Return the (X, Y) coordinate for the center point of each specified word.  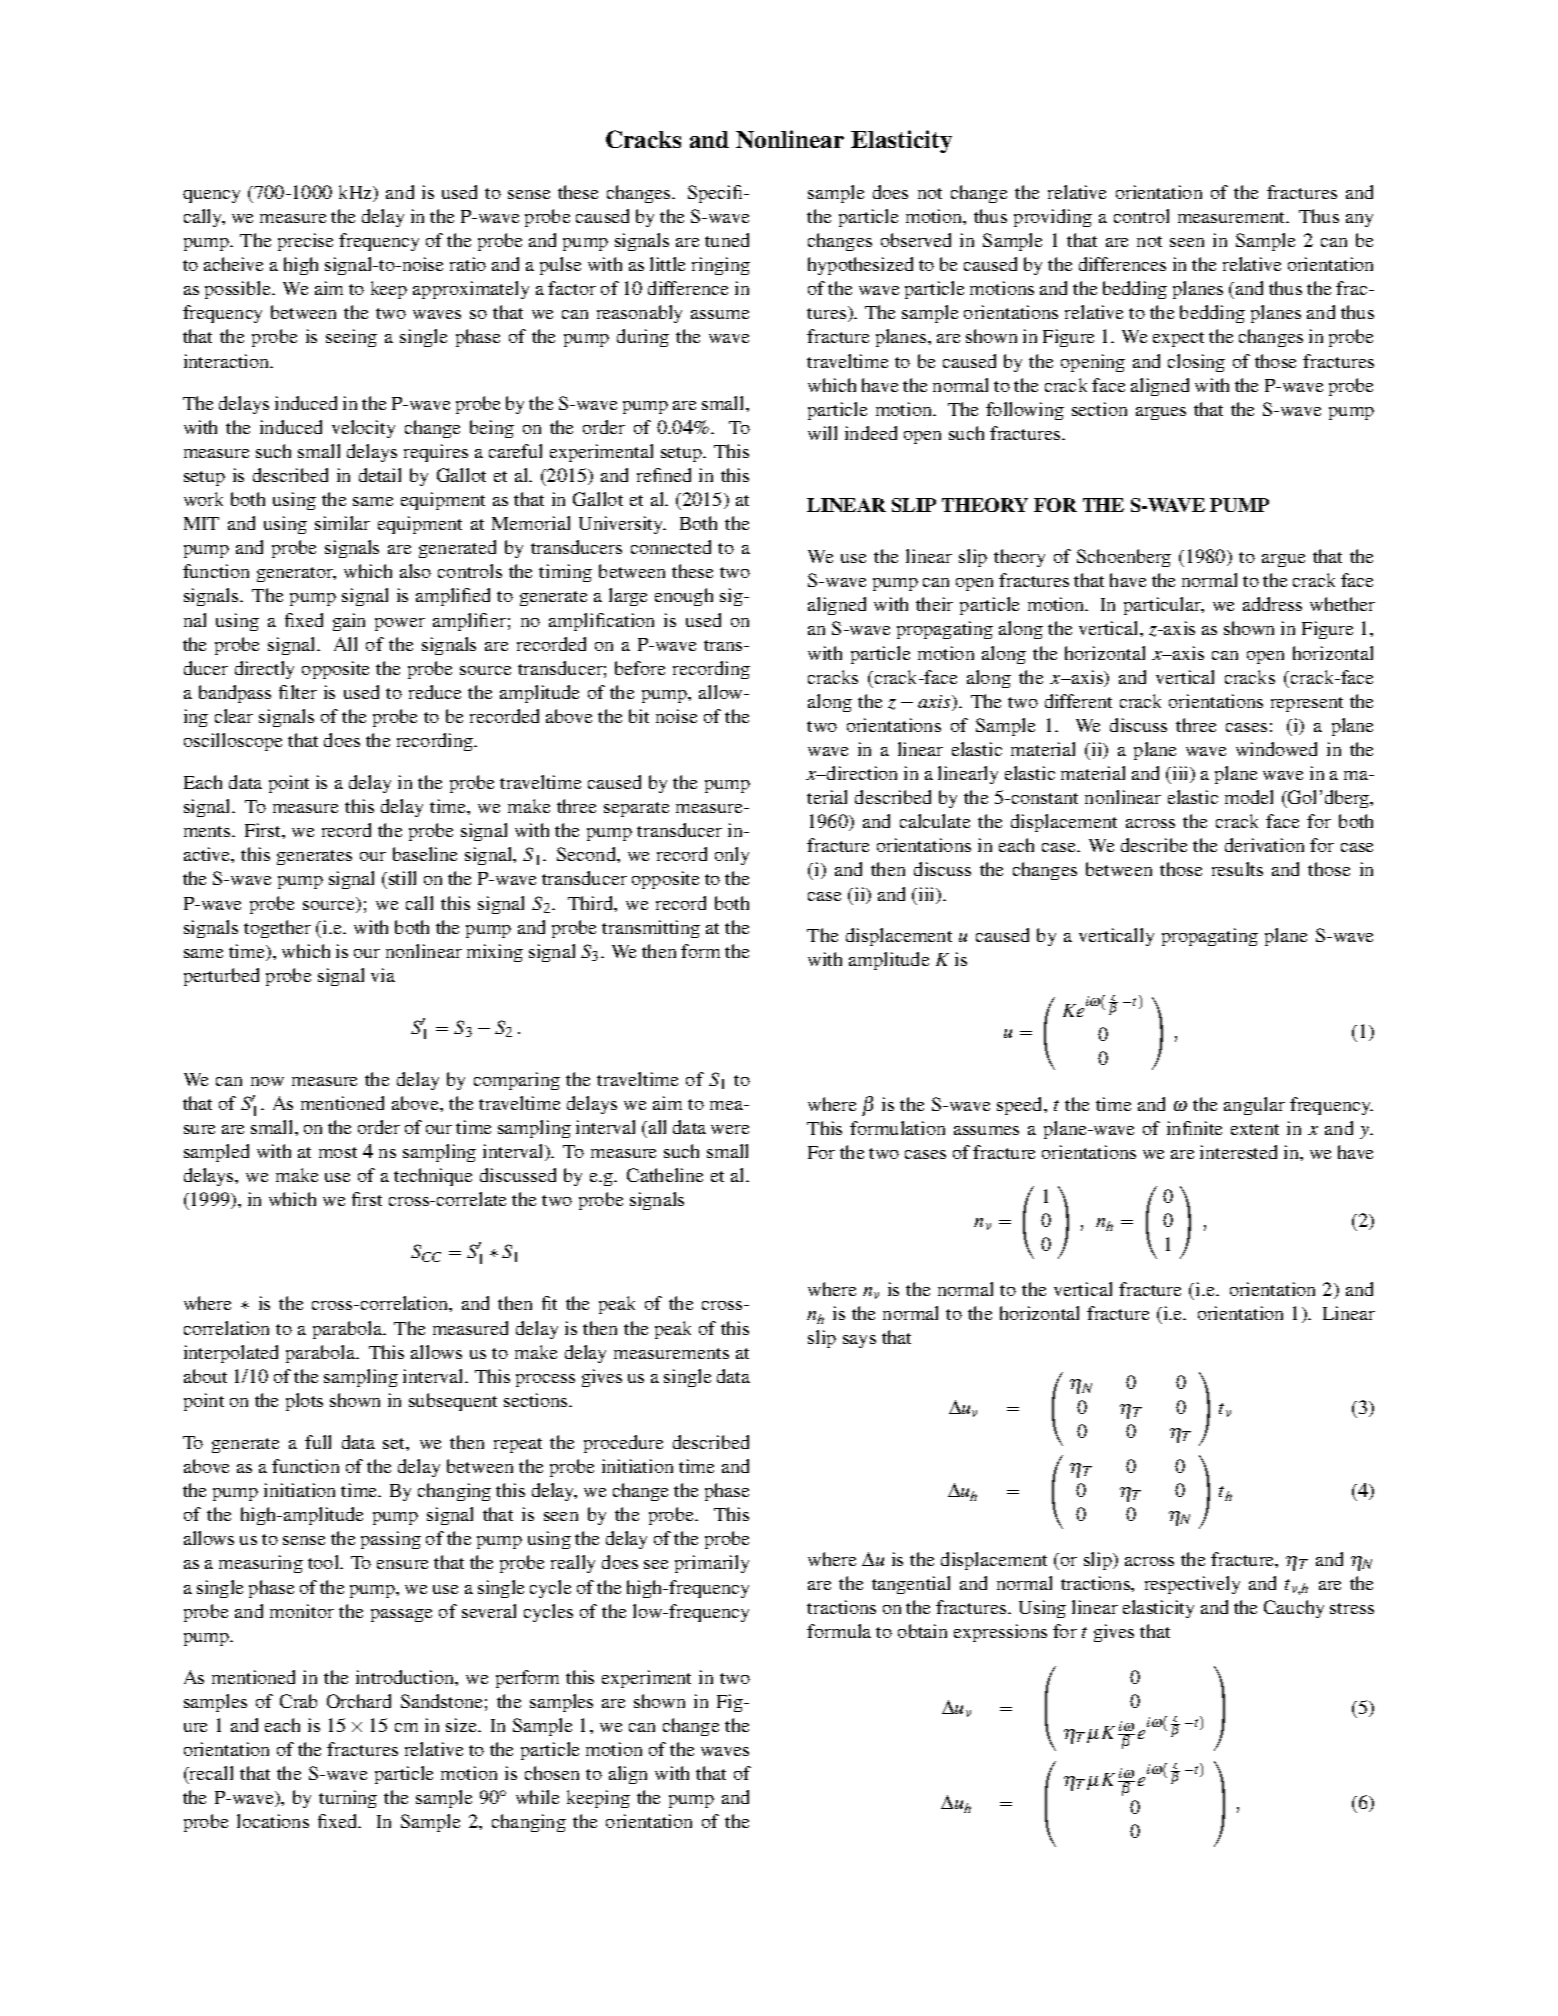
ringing (721, 266)
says (859, 1341)
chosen (552, 1773)
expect (1178, 339)
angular (1254, 1106)
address (1272, 604)
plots (304, 1402)
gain (349, 622)
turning (348, 1799)
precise (305, 242)
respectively (1192, 1585)
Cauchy (1294, 1609)
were (730, 1129)
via (383, 975)
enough (684, 597)
